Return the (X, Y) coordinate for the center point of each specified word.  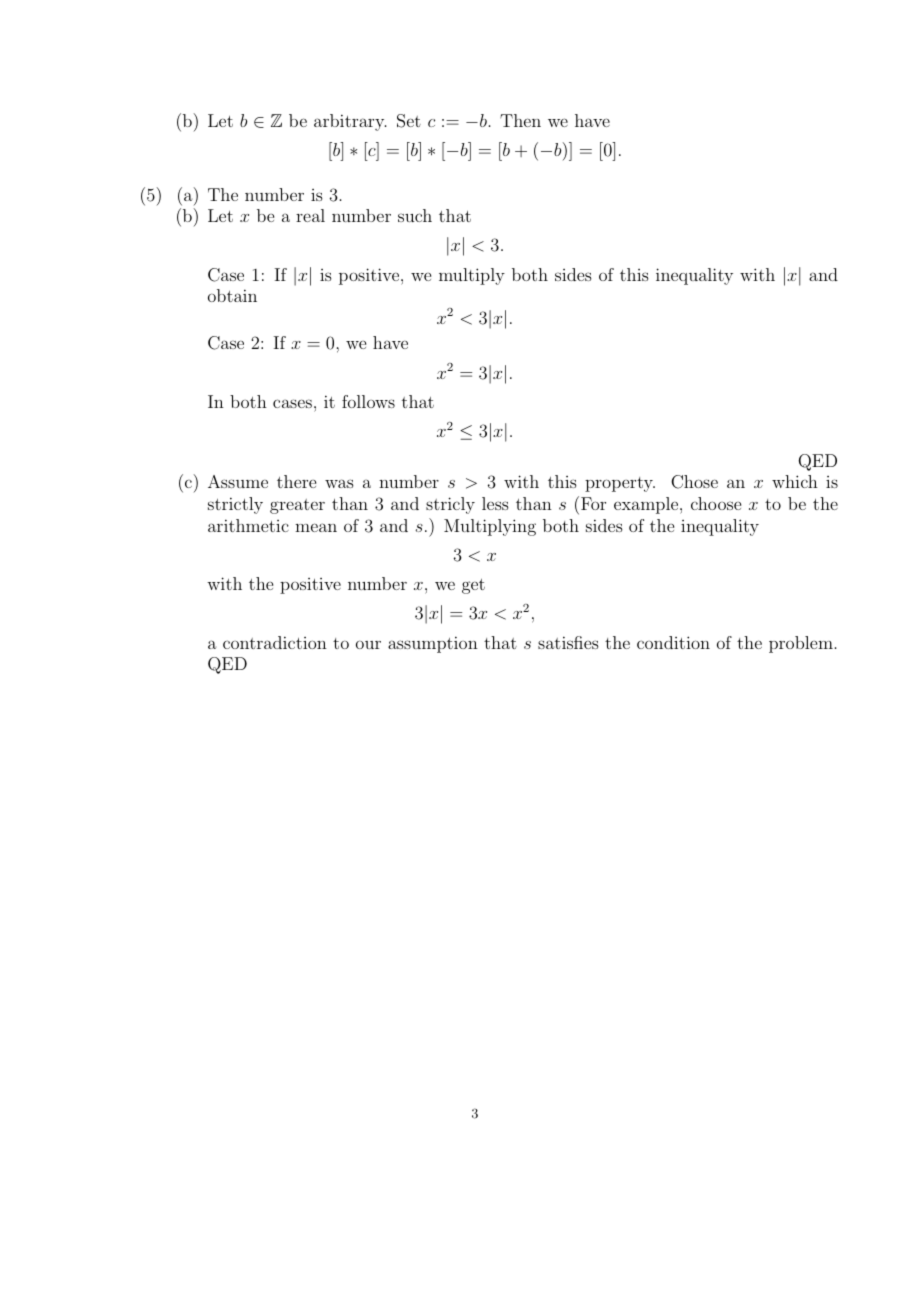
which (795, 481)
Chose (694, 482)
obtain (232, 295)
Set (409, 121)
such (415, 215)
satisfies (568, 642)
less (495, 503)
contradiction (275, 642)
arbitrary (350, 122)
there (296, 481)
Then (520, 120)
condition (673, 642)
